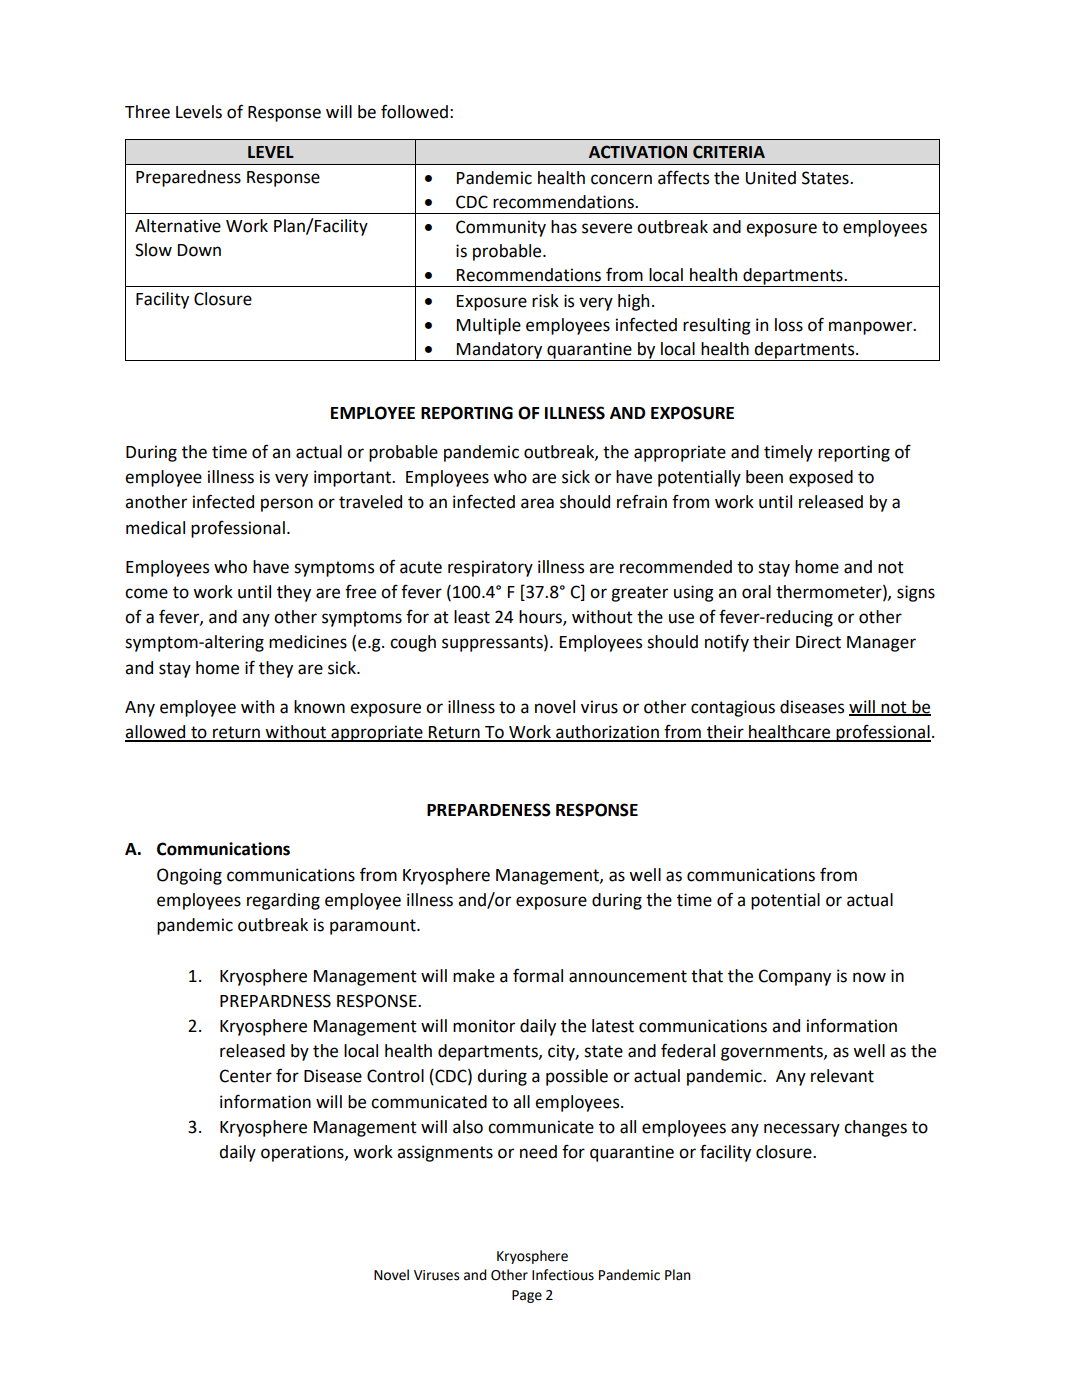 The width and height of the screenshot is (1065, 1379). I want to click on Down, so click(199, 250).
